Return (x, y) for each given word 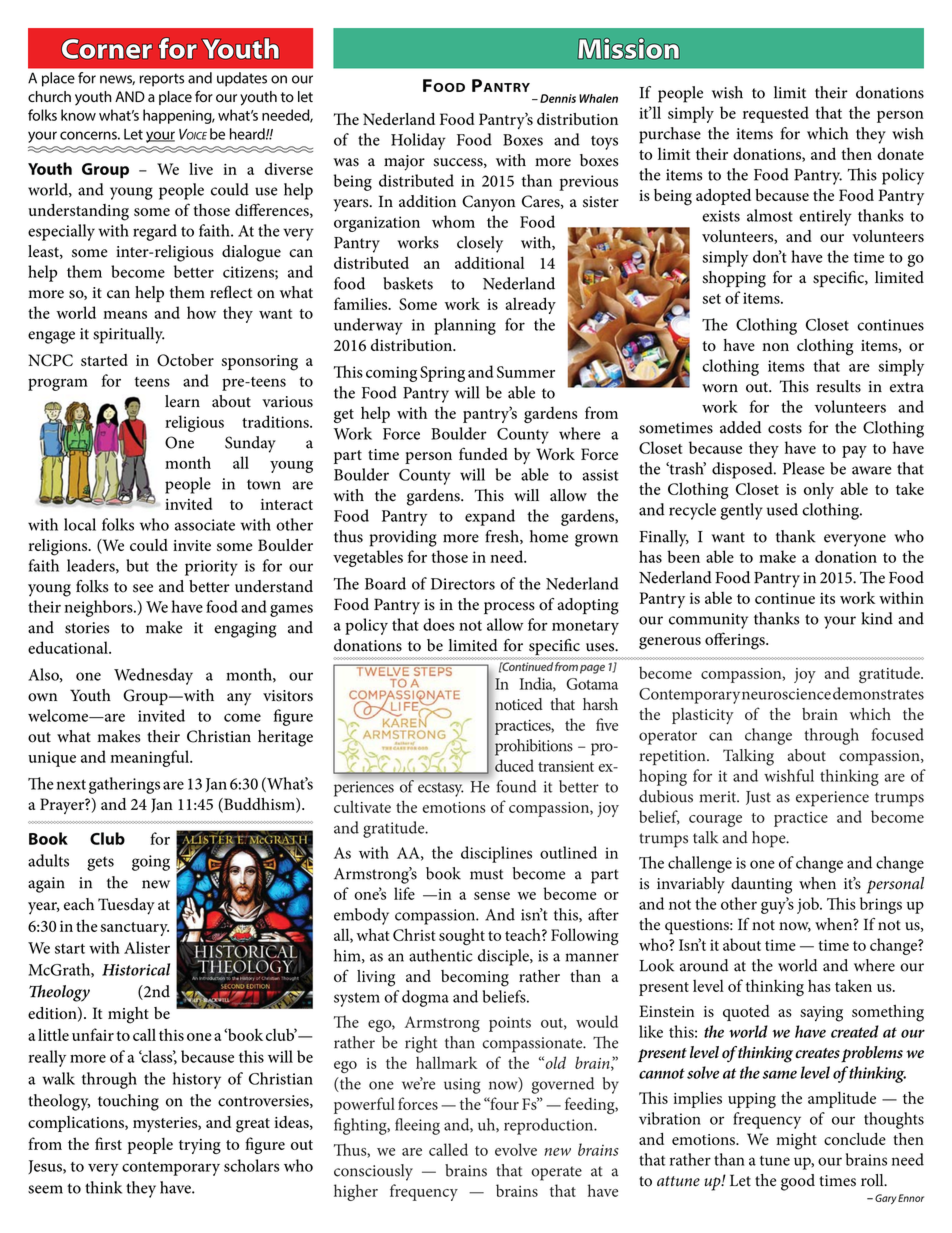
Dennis (558, 98)
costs (785, 428)
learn (182, 401)
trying (200, 1146)
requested (776, 114)
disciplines (496, 854)
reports (161, 80)
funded (483, 453)
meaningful (150, 758)
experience (832, 799)
